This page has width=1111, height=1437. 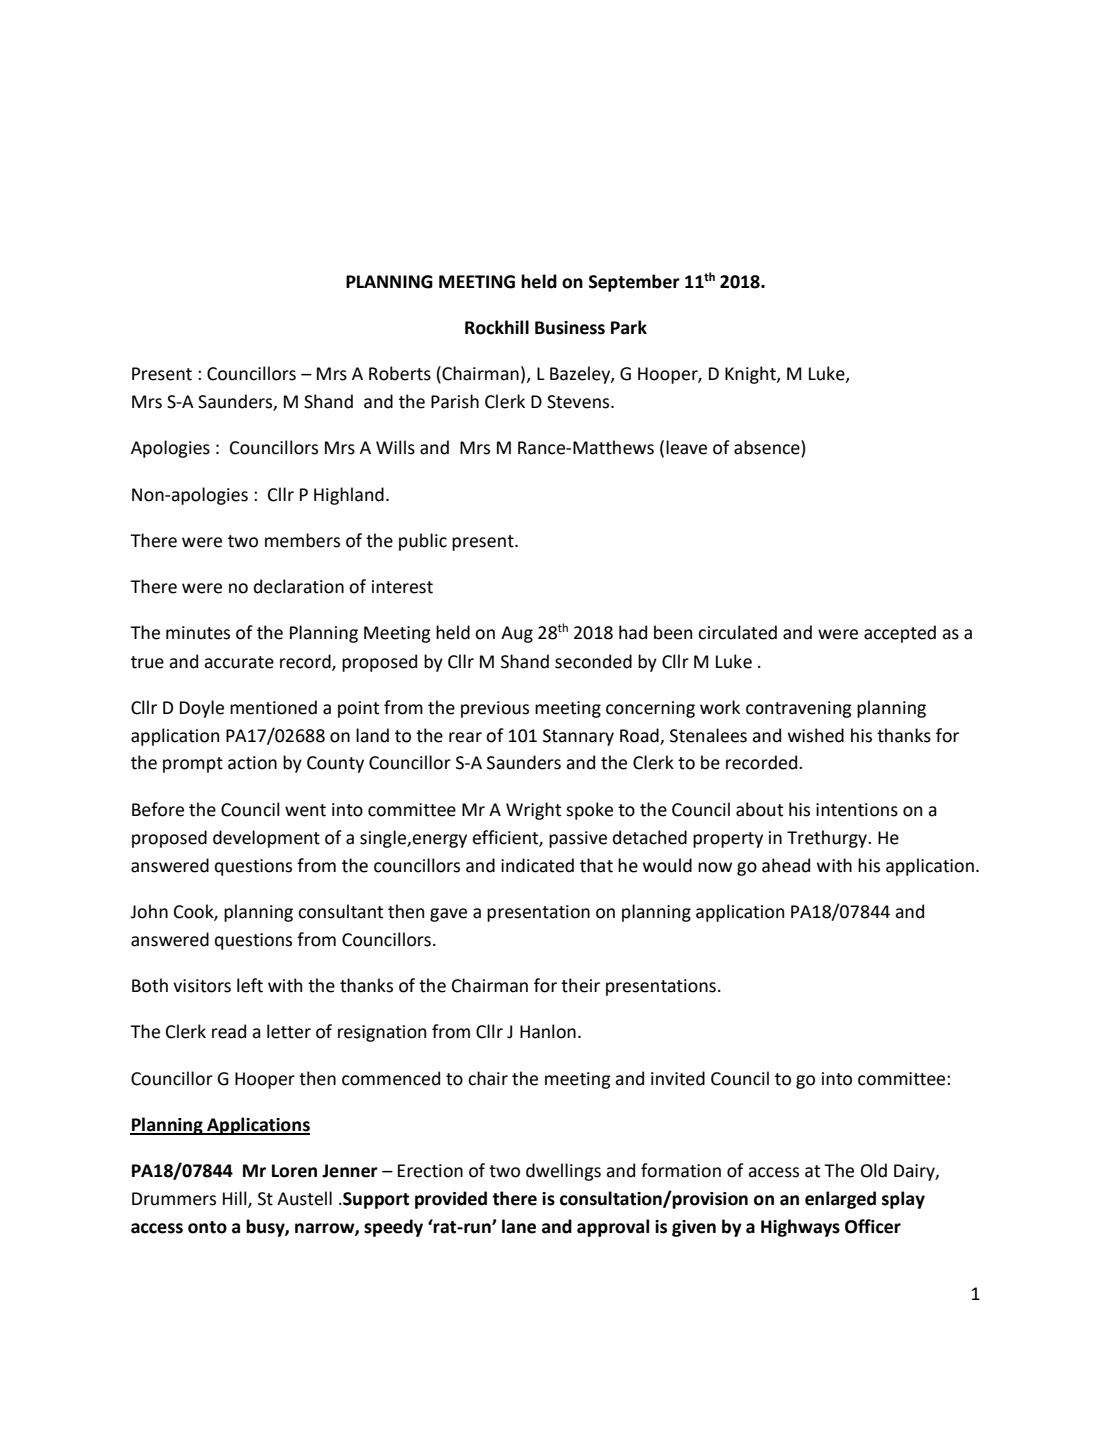 What do you see at coordinates (678, 1078) in the page?
I see `invited` at bounding box center [678, 1078].
